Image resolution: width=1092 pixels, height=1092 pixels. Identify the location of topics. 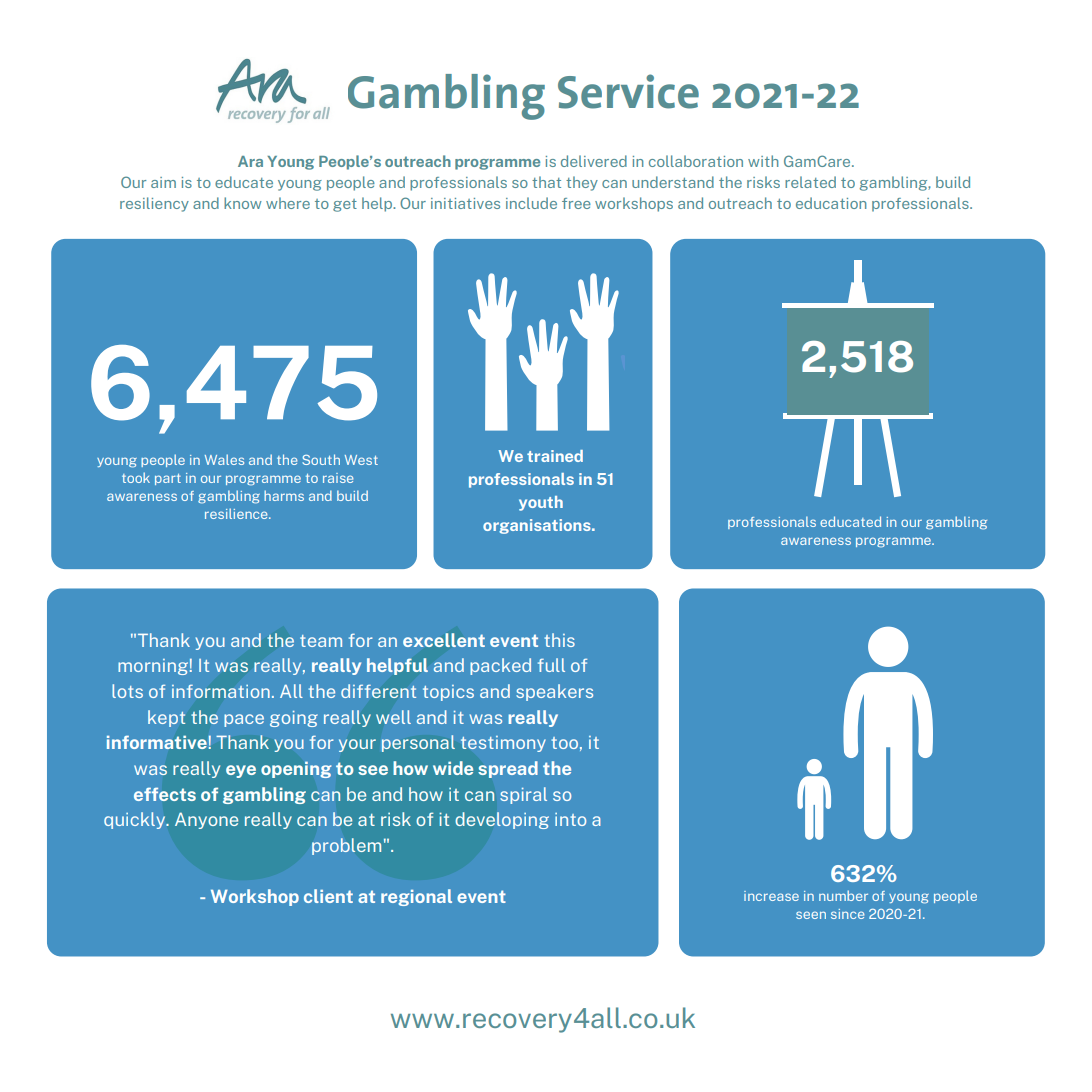
(448, 693).
